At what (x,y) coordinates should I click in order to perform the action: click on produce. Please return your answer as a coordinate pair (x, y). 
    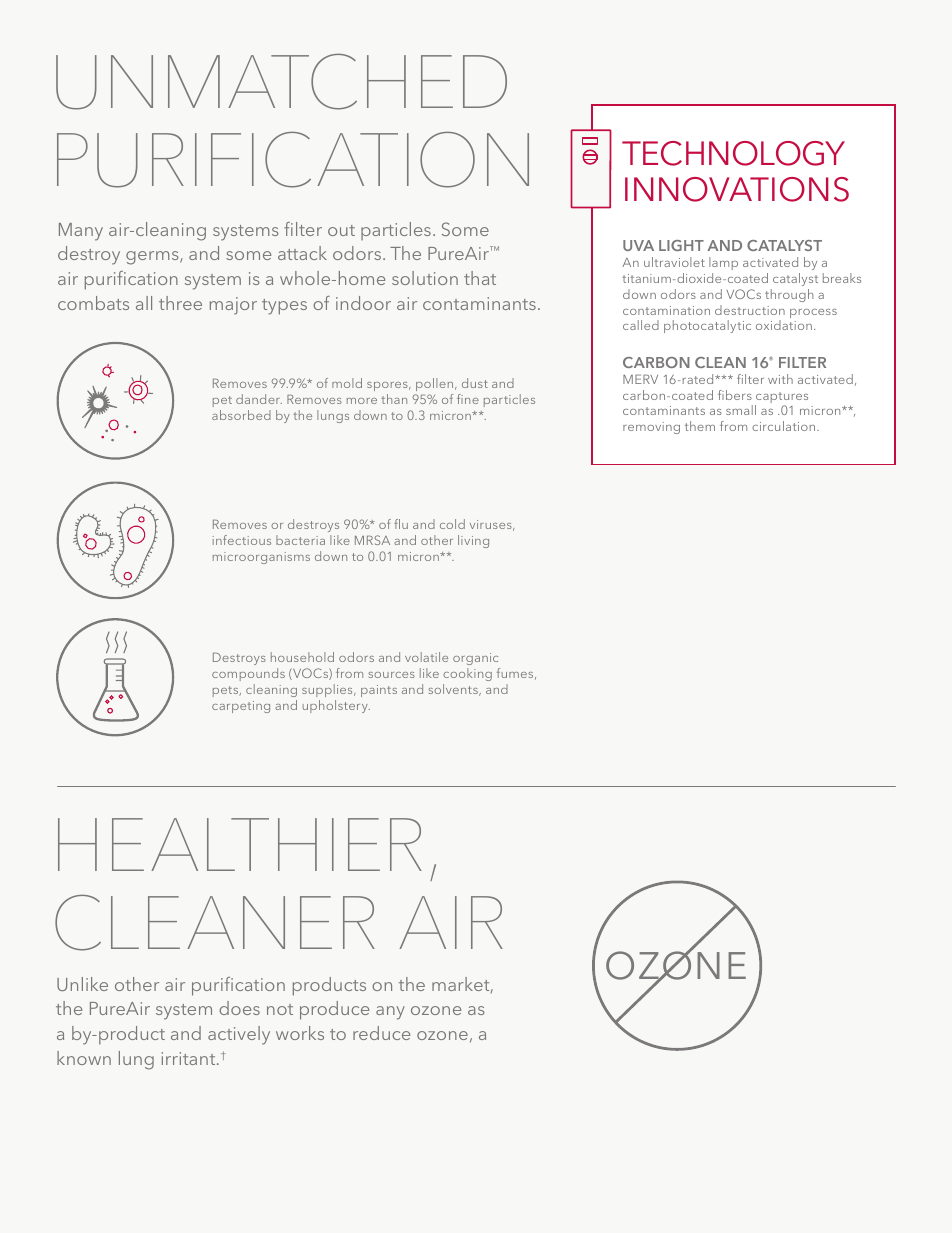
    Looking at the image, I should click on (334, 1010).
